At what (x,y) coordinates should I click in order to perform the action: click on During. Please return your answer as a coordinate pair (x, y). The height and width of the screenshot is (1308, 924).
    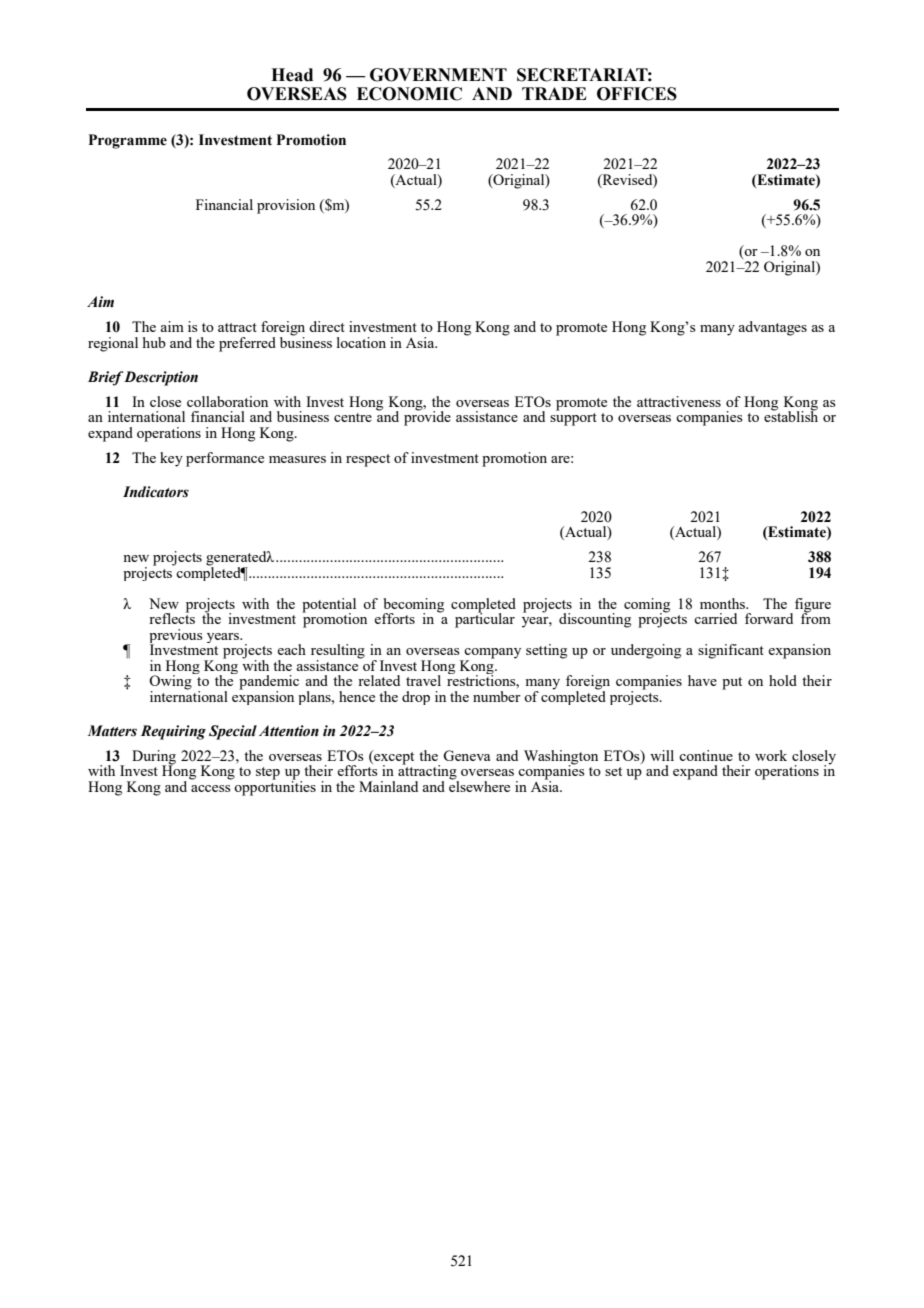
    Looking at the image, I should click on (154, 758).
